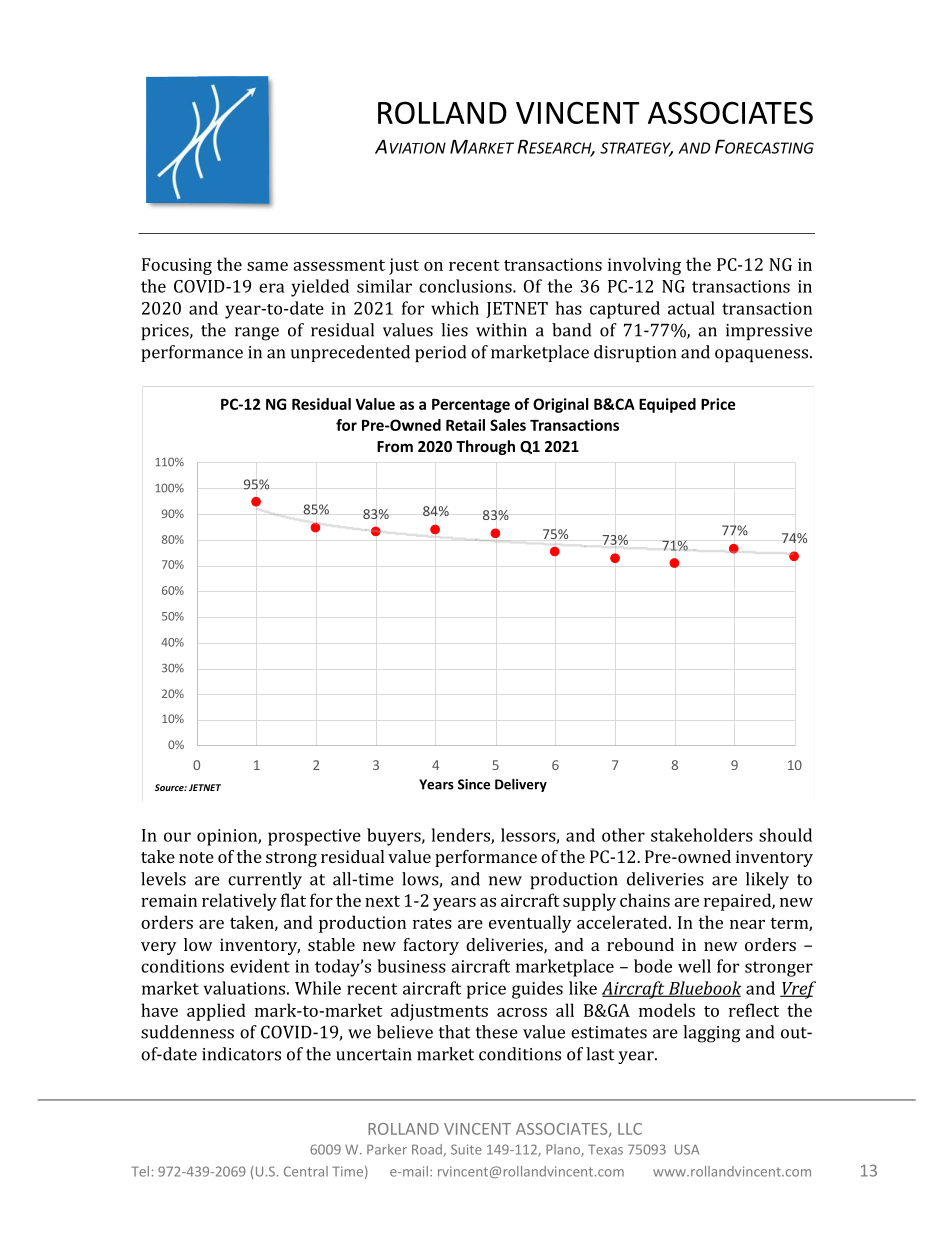 This screenshot has height=1233, width=952. Describe the element at coordinates (395, 446) in the screenshot. I see `From` at that location.
